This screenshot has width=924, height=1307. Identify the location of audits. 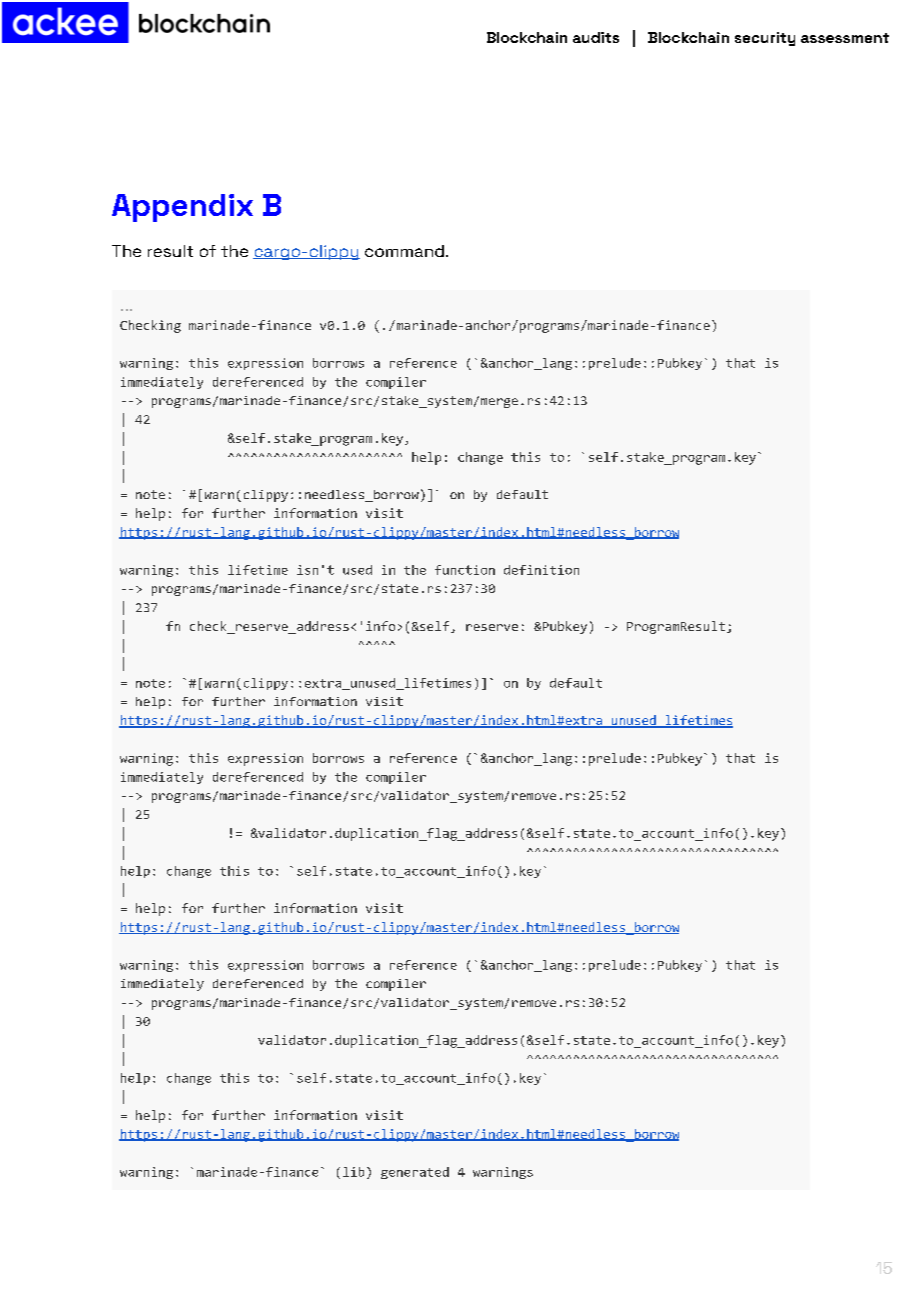
(596, 37).
